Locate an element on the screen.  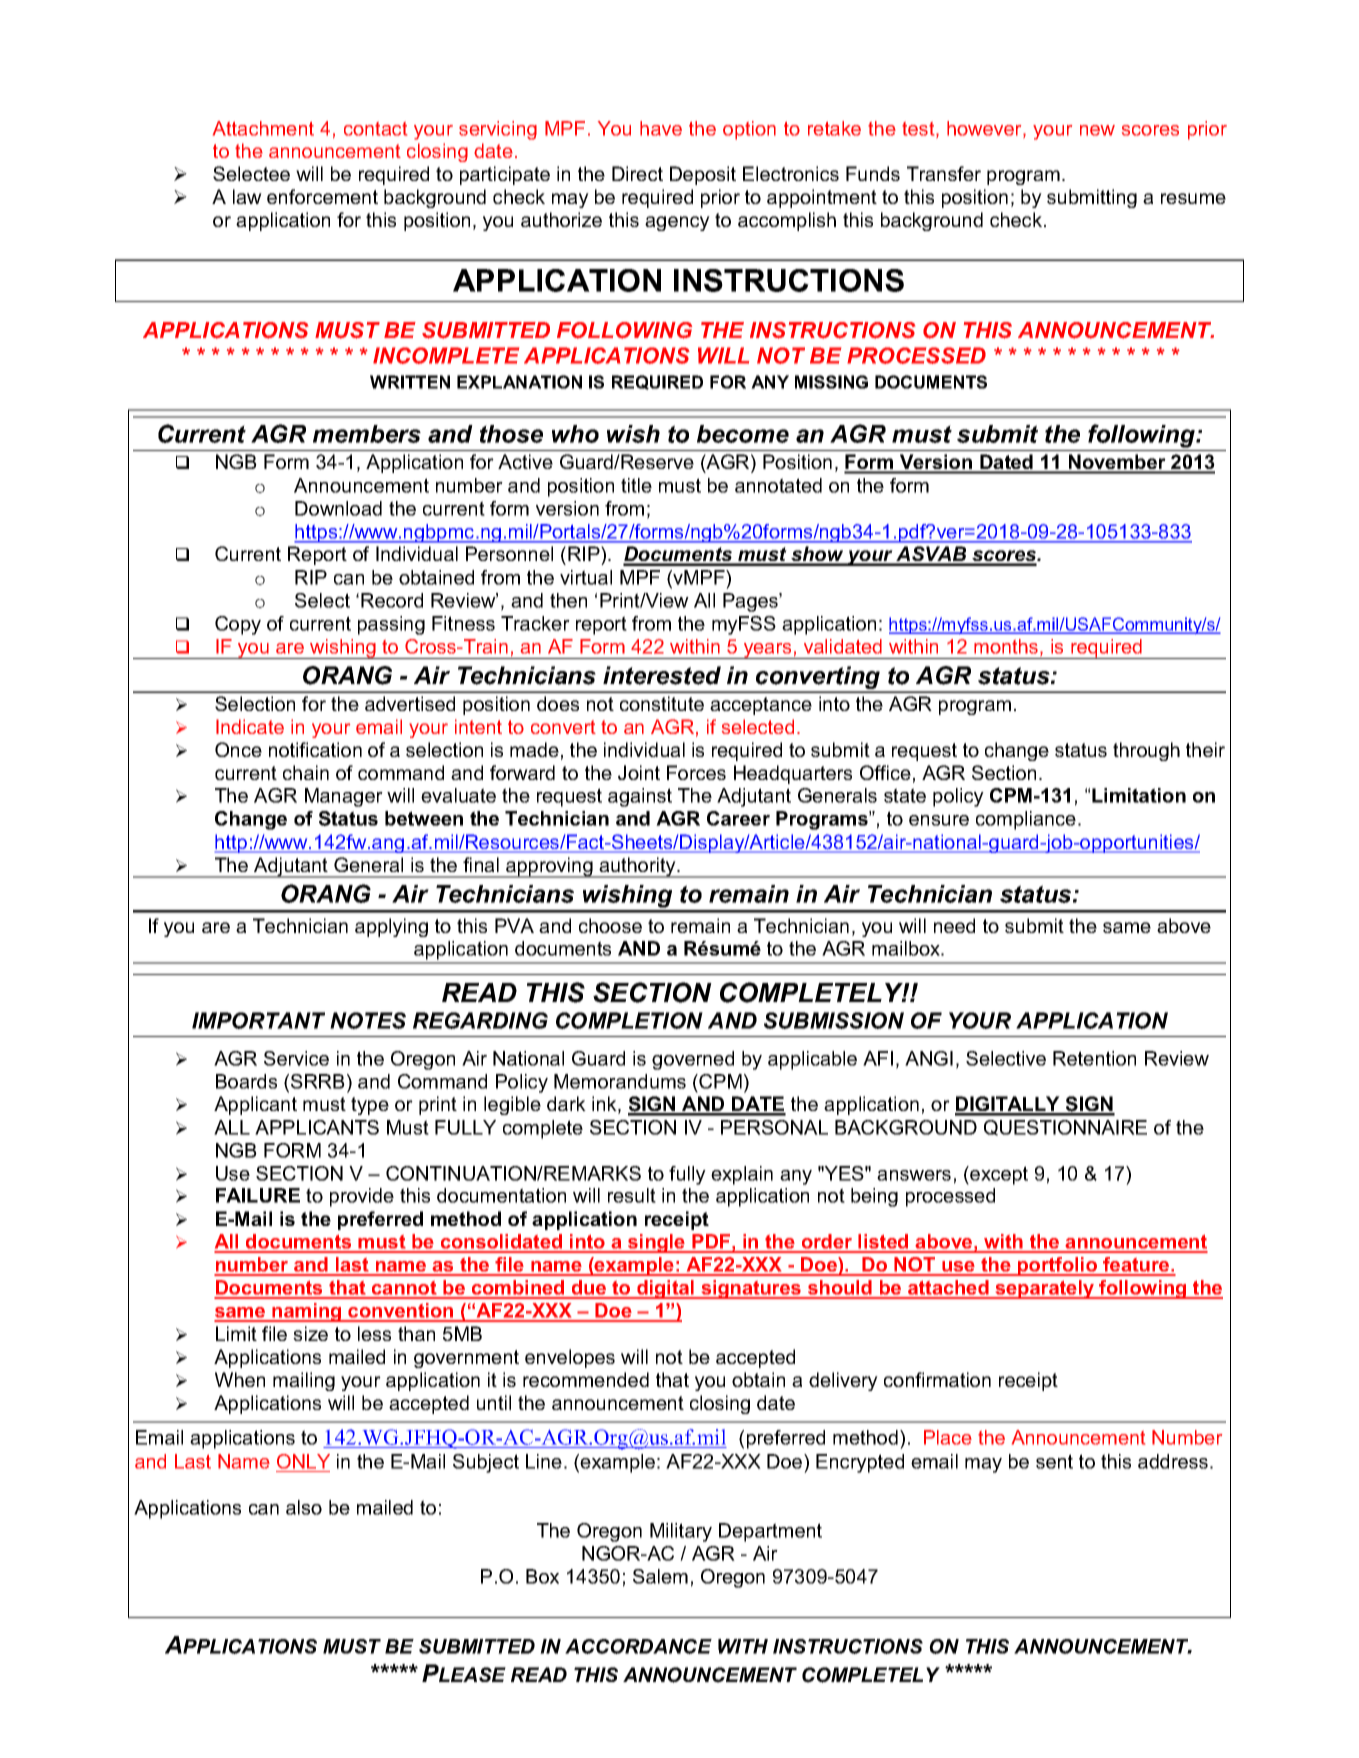
also is located at coordinates (304, 1507).
